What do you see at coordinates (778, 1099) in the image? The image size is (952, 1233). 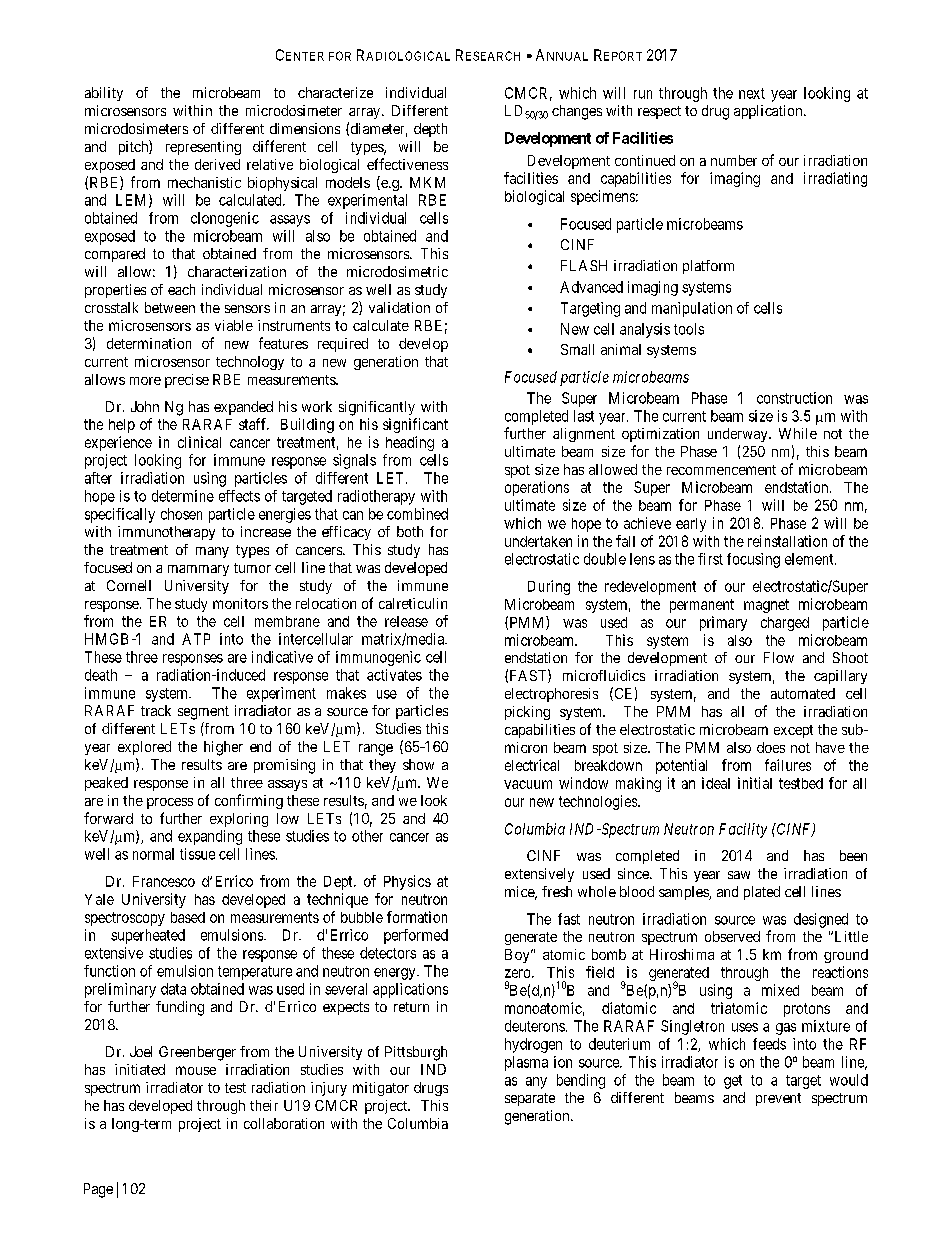 I see `prevent` at bounding box center [778, 1099].
